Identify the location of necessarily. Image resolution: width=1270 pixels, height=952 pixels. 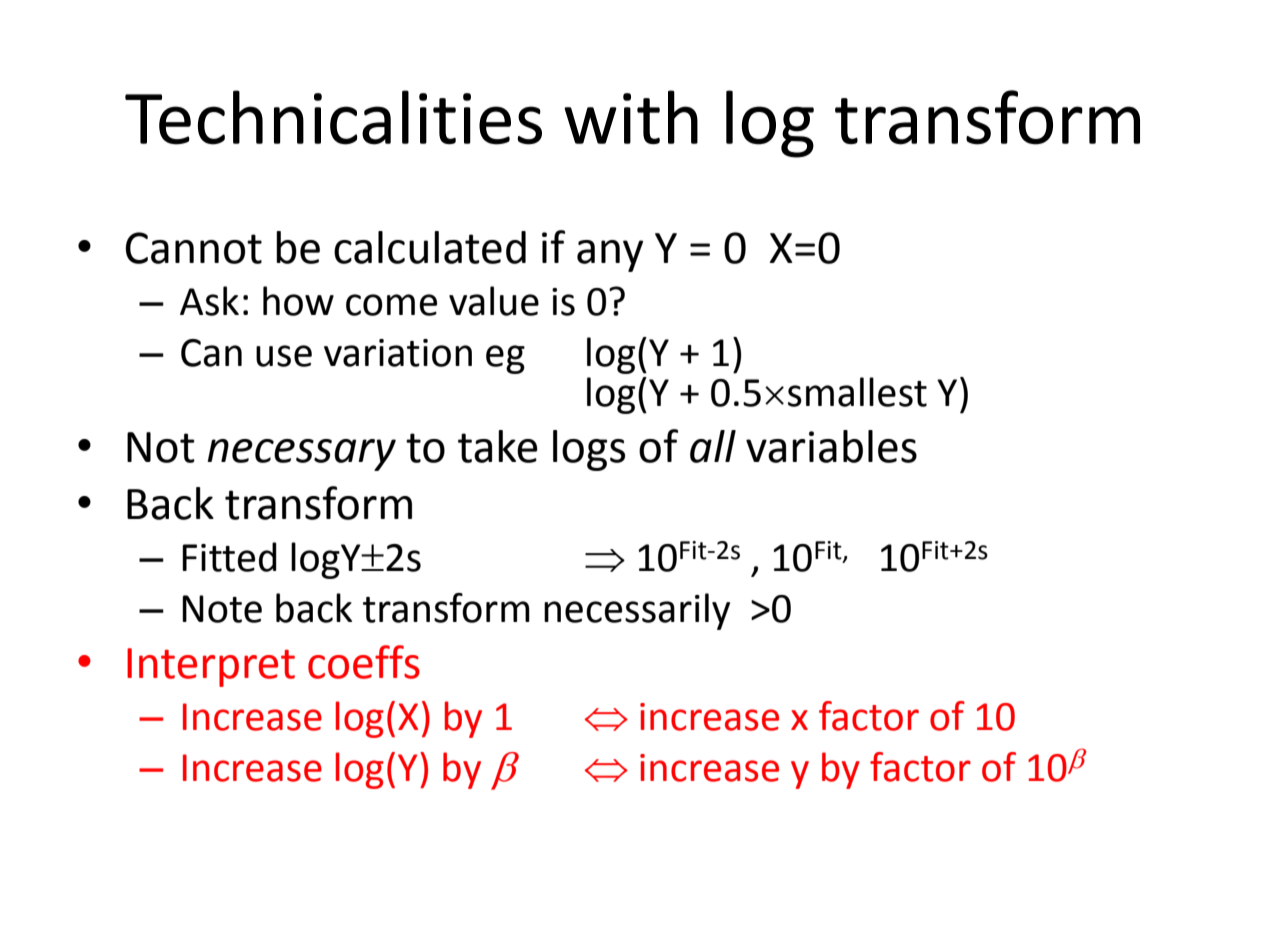
(637, 611).
